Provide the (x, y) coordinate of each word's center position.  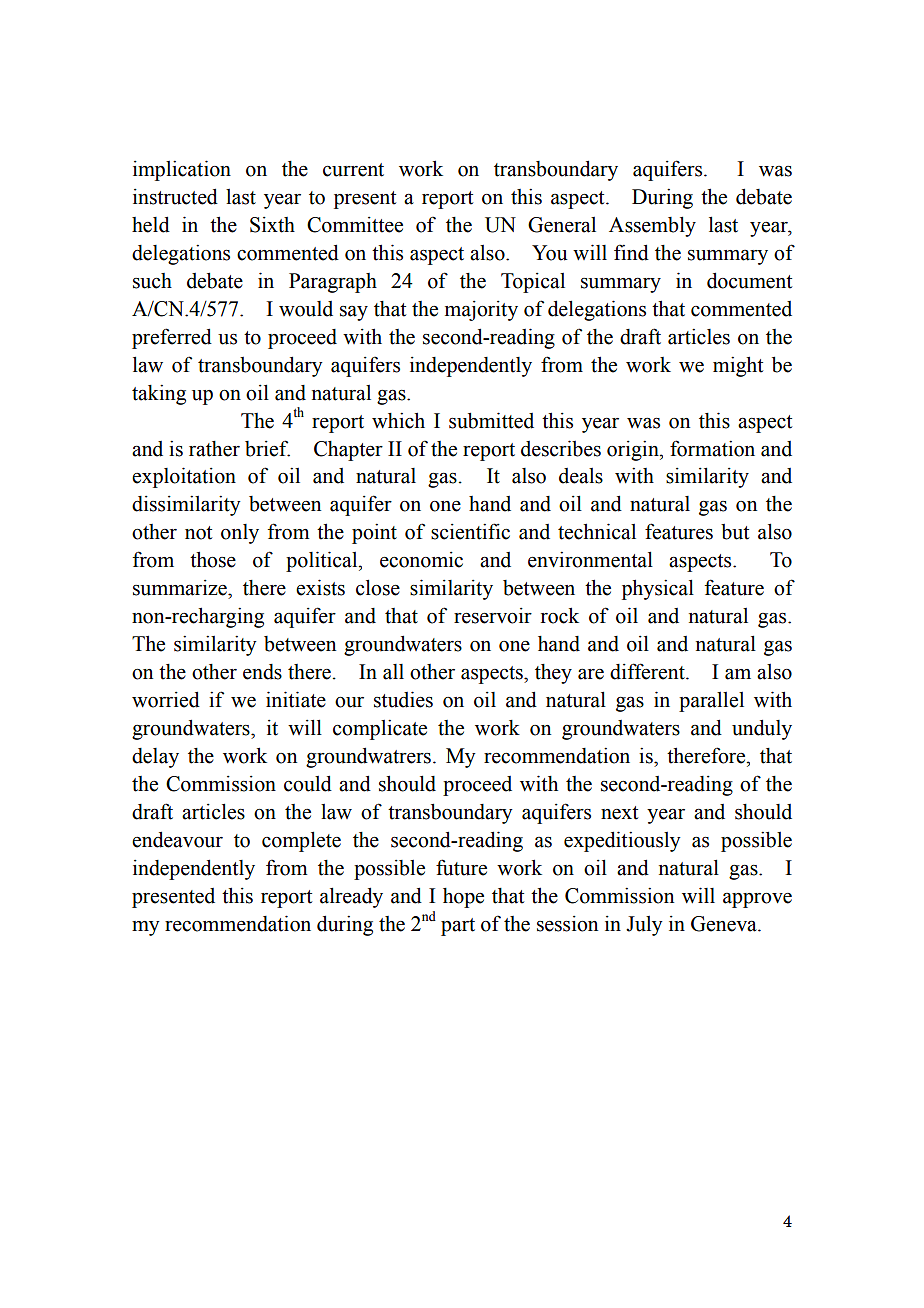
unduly (762, 729)
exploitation (184, 477)
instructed (175, 196)
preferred (172, 338)
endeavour (177, 839)
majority (481, 311)
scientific (470, 531)
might (738, 366)
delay (155, 758)
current (353, 170)
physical (658, 589)
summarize (181, 588)
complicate (380, 729)
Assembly (652, 226)
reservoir (493, 616)
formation (712, 448)
